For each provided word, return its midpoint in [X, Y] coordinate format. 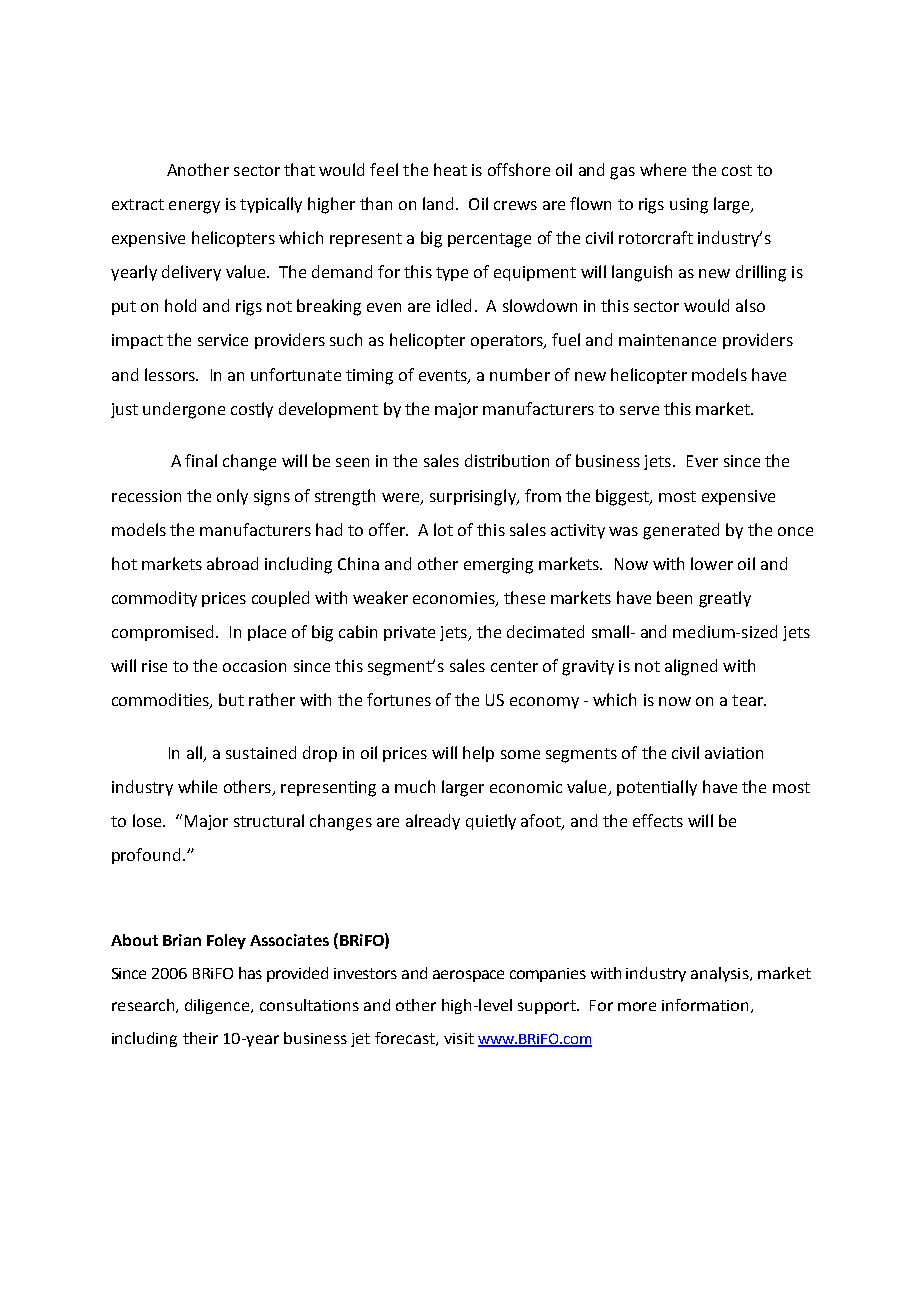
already [433, 822]
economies [455, 599]
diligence [218, 1006]
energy [194, 207]
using [689, 206]
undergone [184, 410]
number [520, 374]
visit [459, 1038]
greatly [725, 599]
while [197, 786]
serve [639, 410]
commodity [154, 599]
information [705, 1005]
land [438, 203]
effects [658, 820]
